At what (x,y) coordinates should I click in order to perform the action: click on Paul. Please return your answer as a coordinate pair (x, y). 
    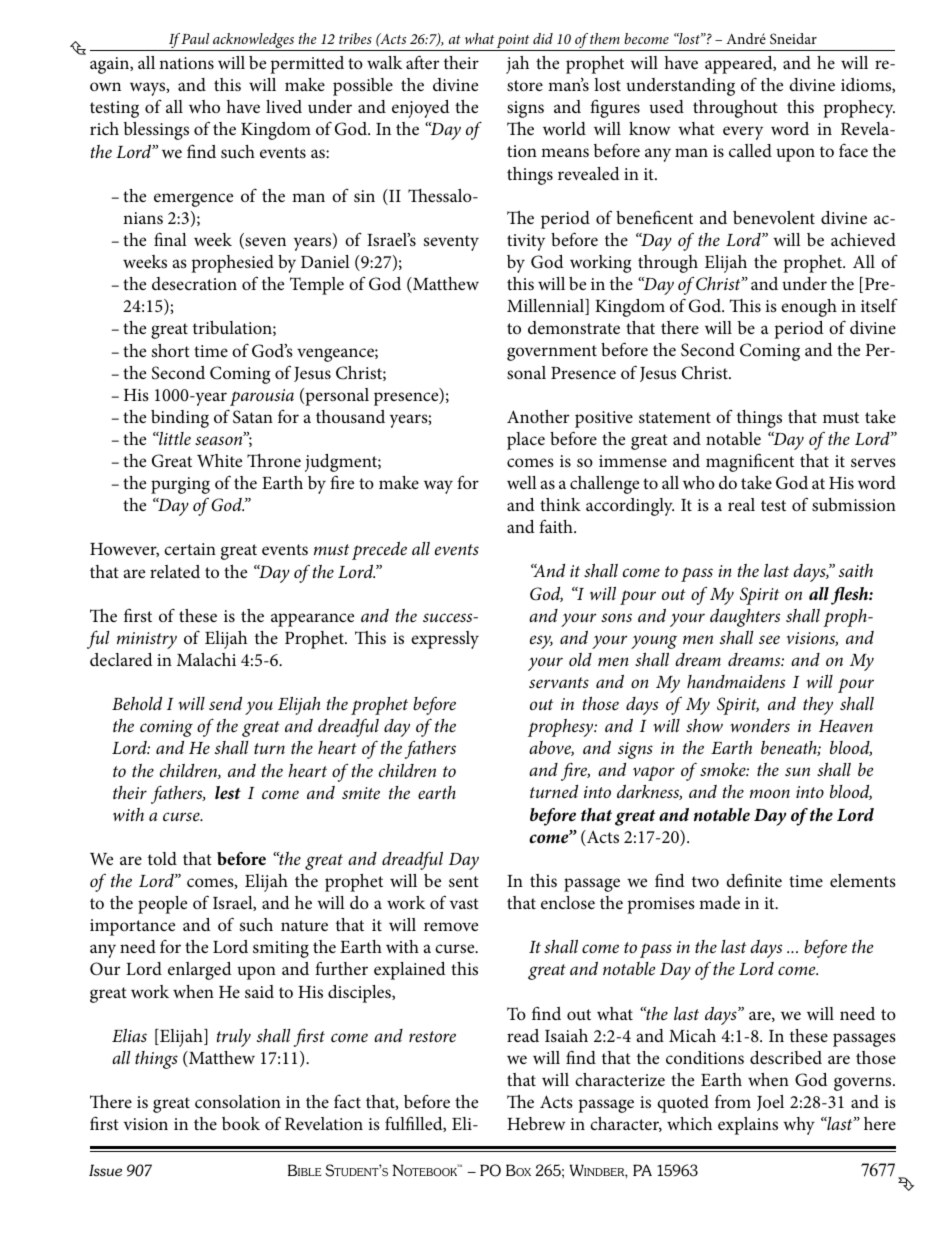
    Looking at the image, I should click on (195, 38).
